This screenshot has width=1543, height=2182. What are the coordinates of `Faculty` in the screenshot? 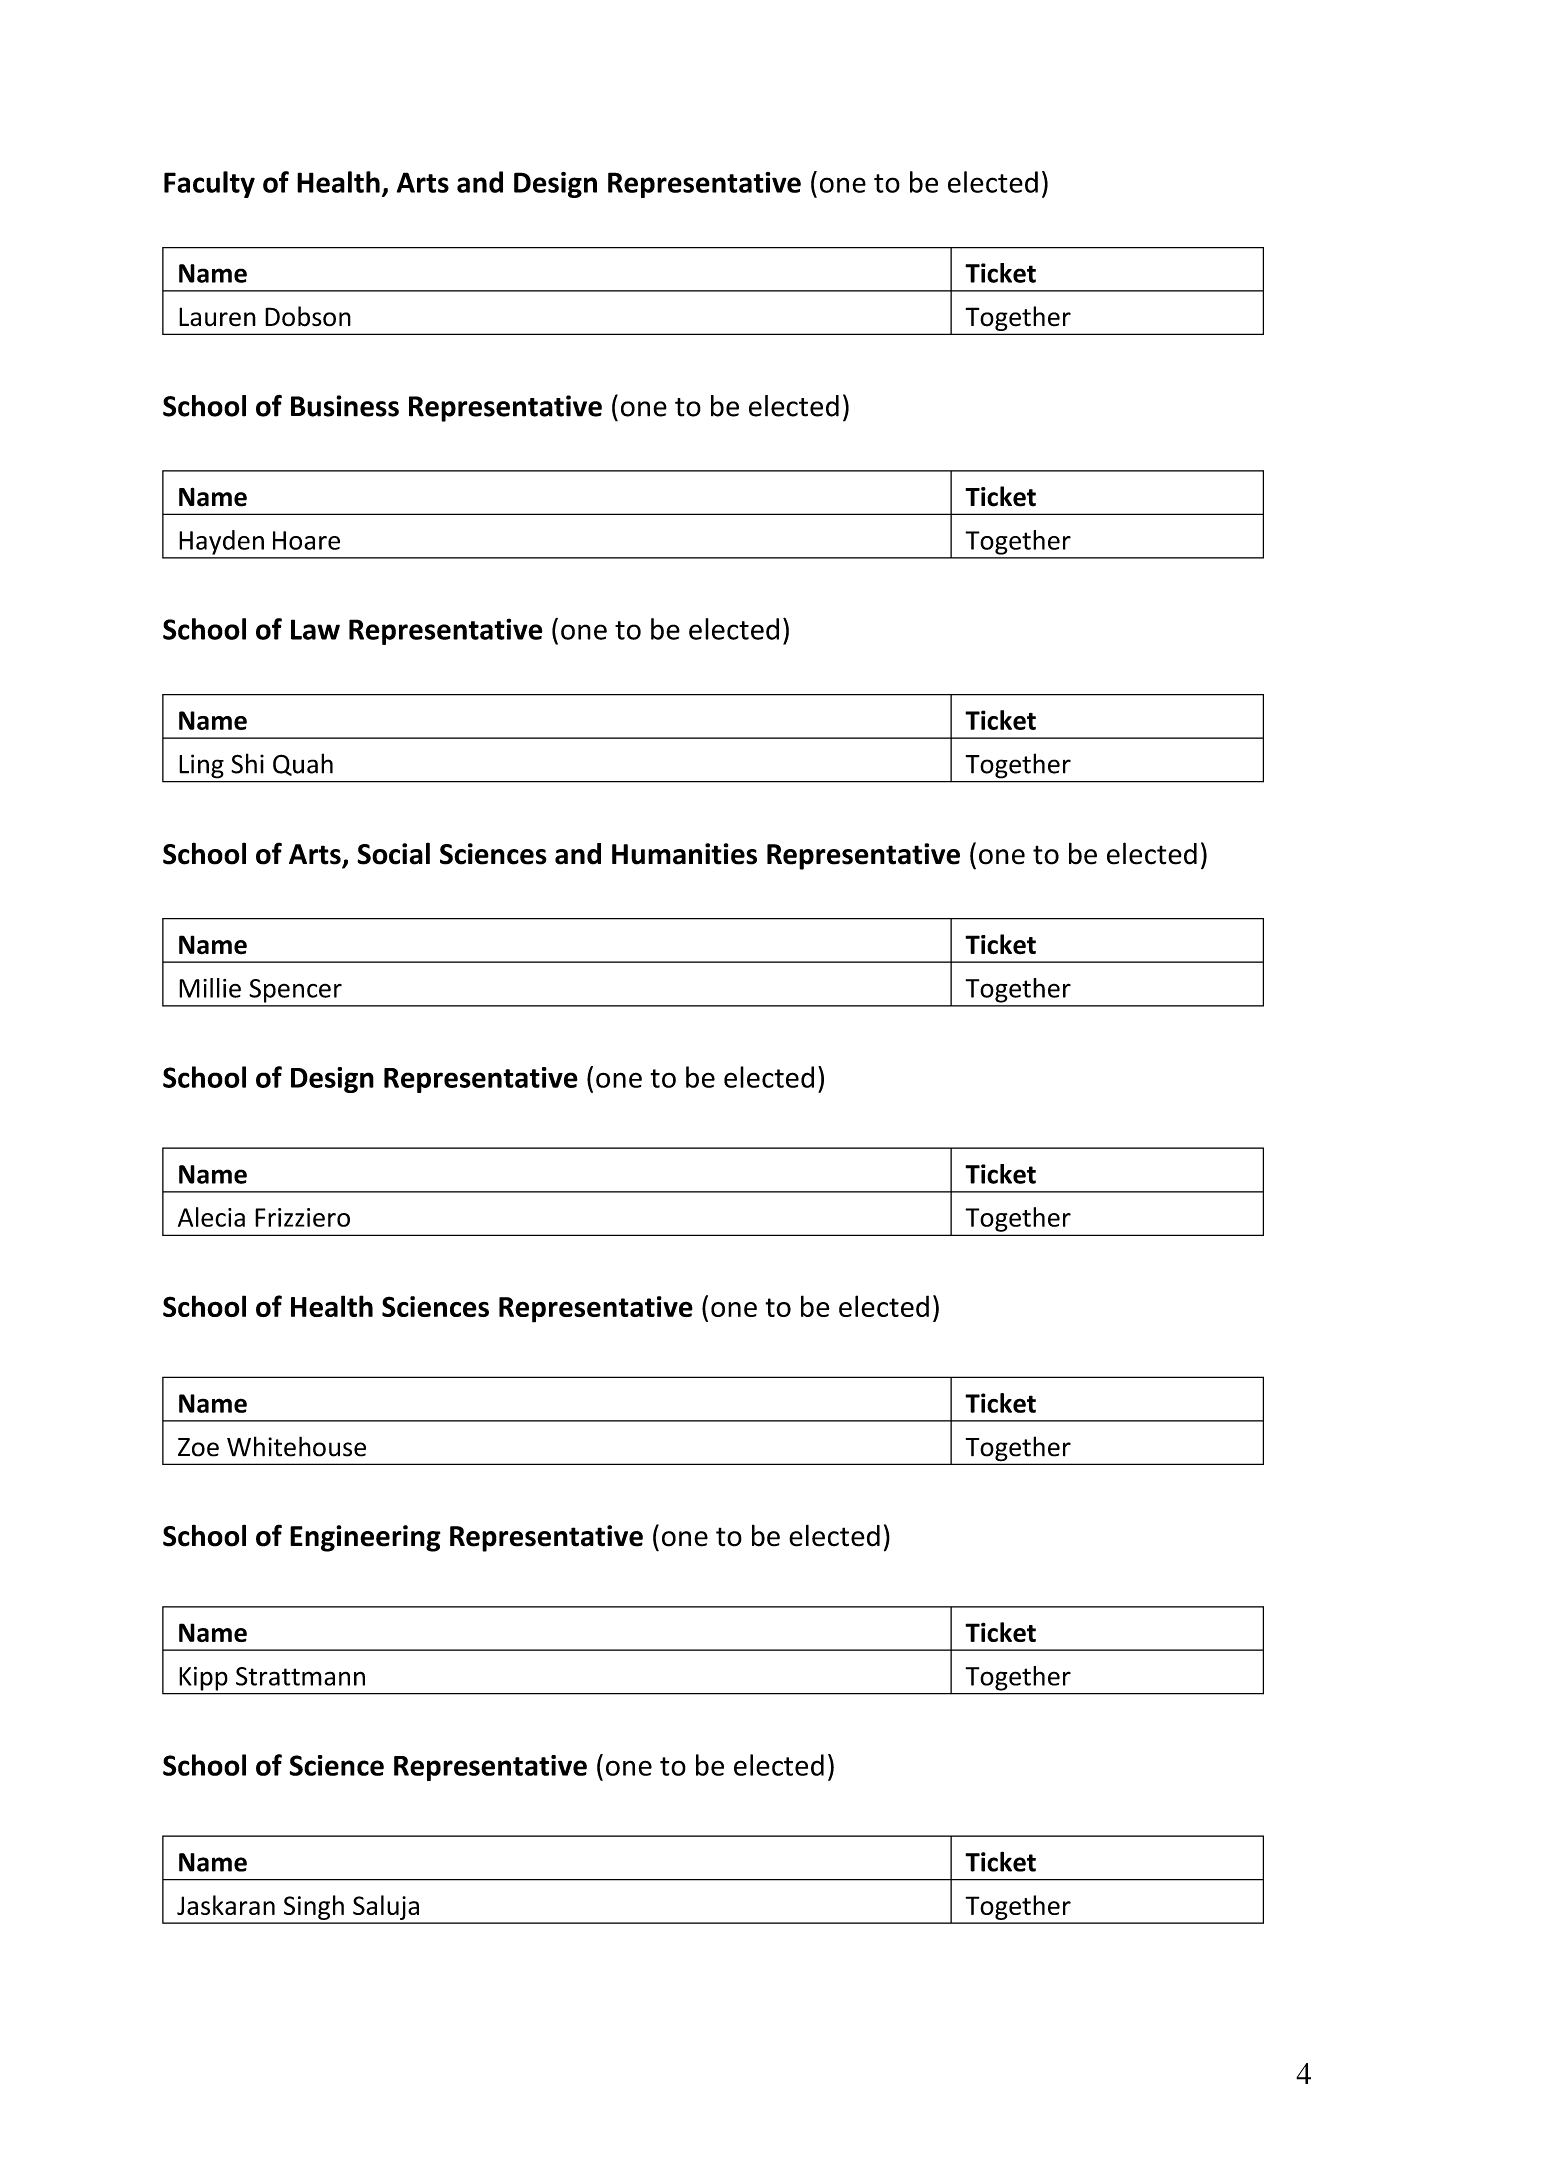 It's located at (209, 184).
